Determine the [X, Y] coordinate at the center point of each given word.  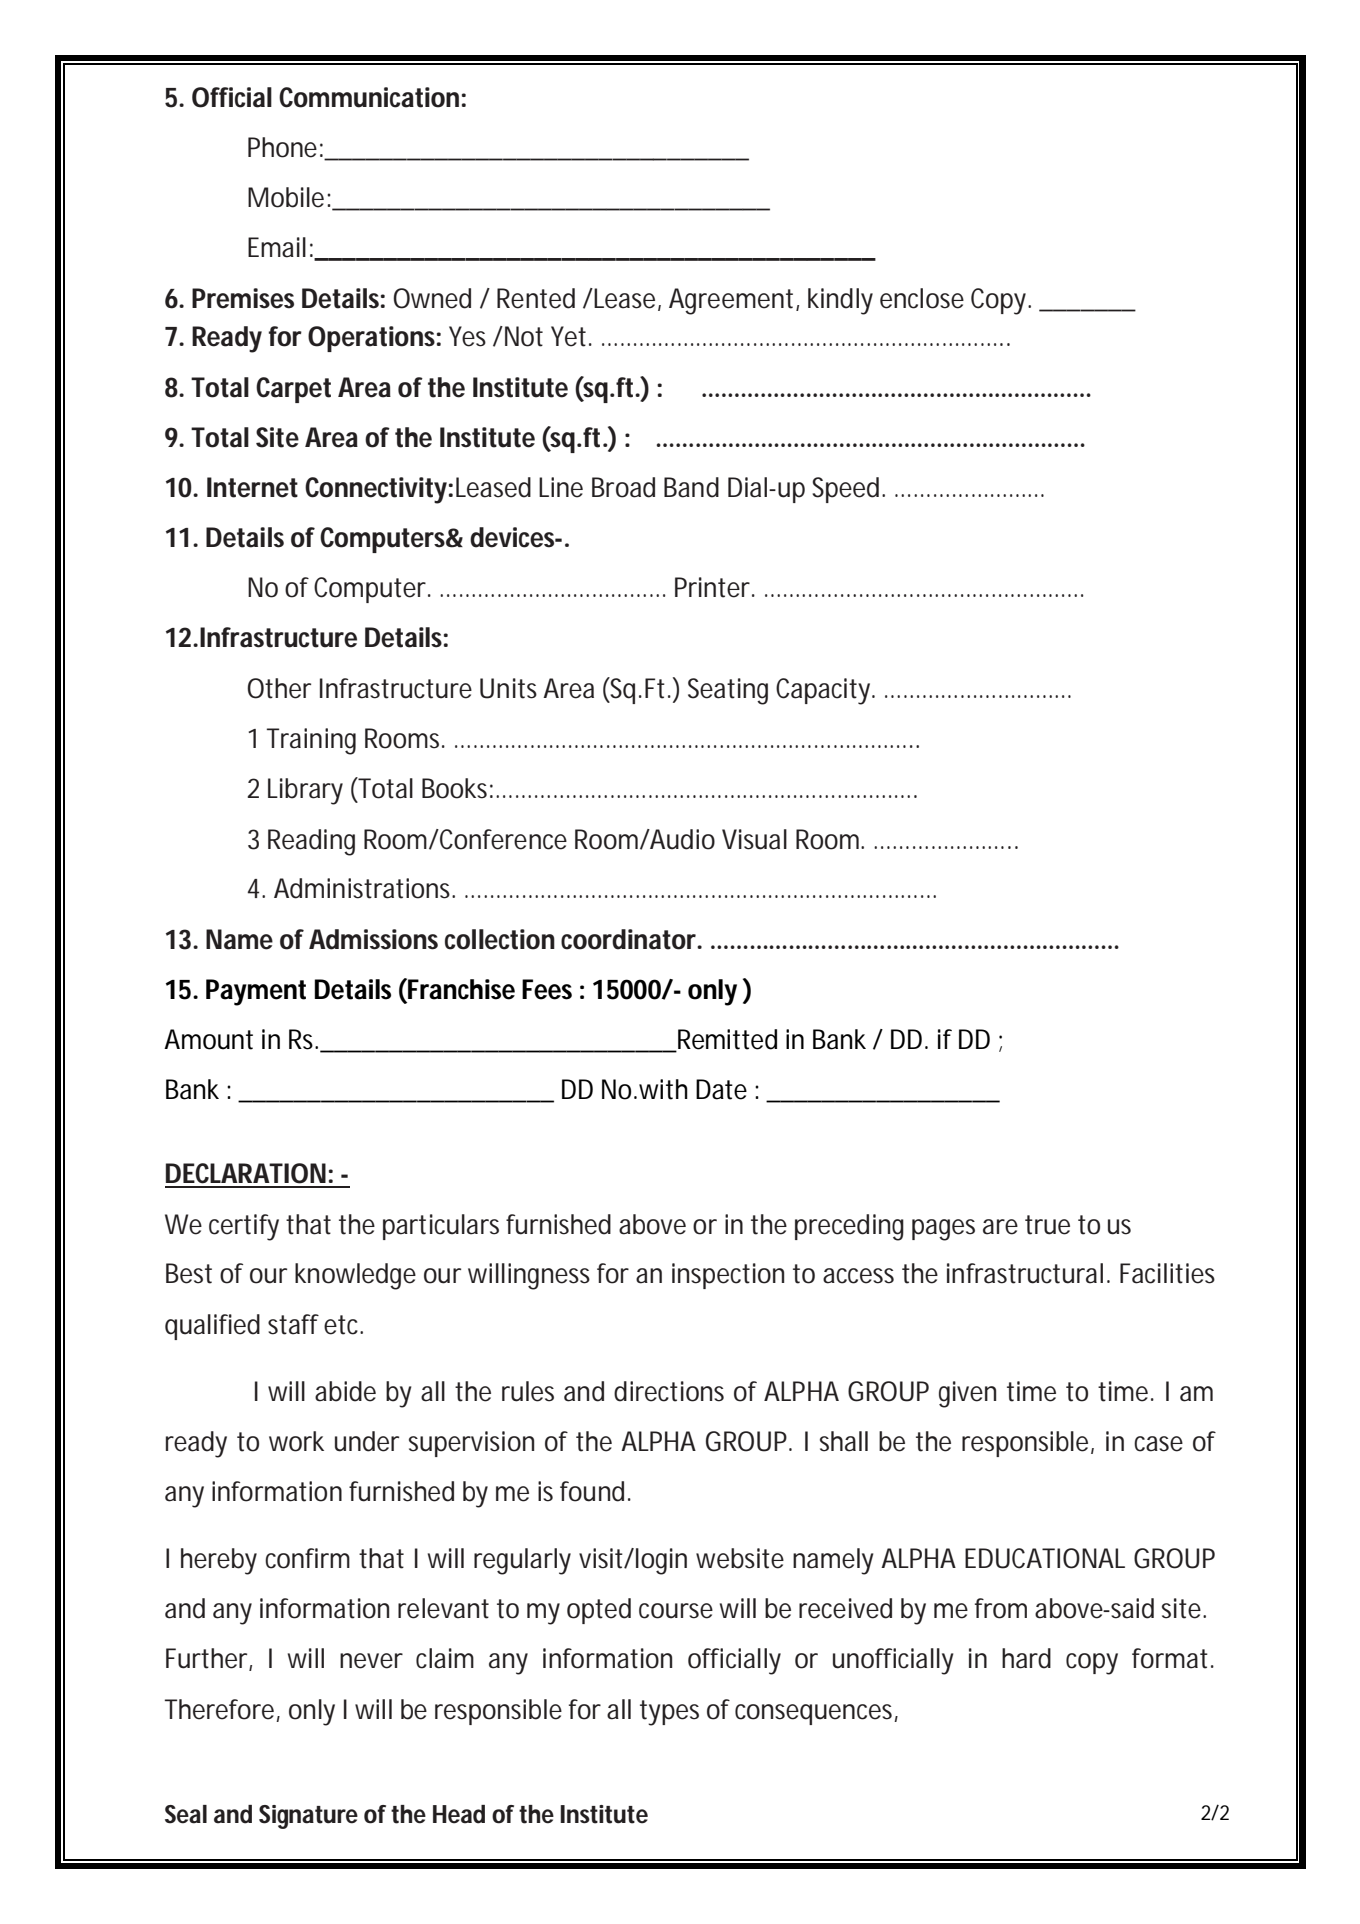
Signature [308, 1817]
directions [669, 1391]
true [1047, 1225]
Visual [754, 839]
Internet [252, 487]
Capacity [825, 691]
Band [691, 487]
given [967, 1394]
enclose [922, 298]
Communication [369, 97]
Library [305, 791]
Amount [208, 1039]
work [296, 1441]
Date [721, 1089]
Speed [847, 490]
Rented [536, 298]
